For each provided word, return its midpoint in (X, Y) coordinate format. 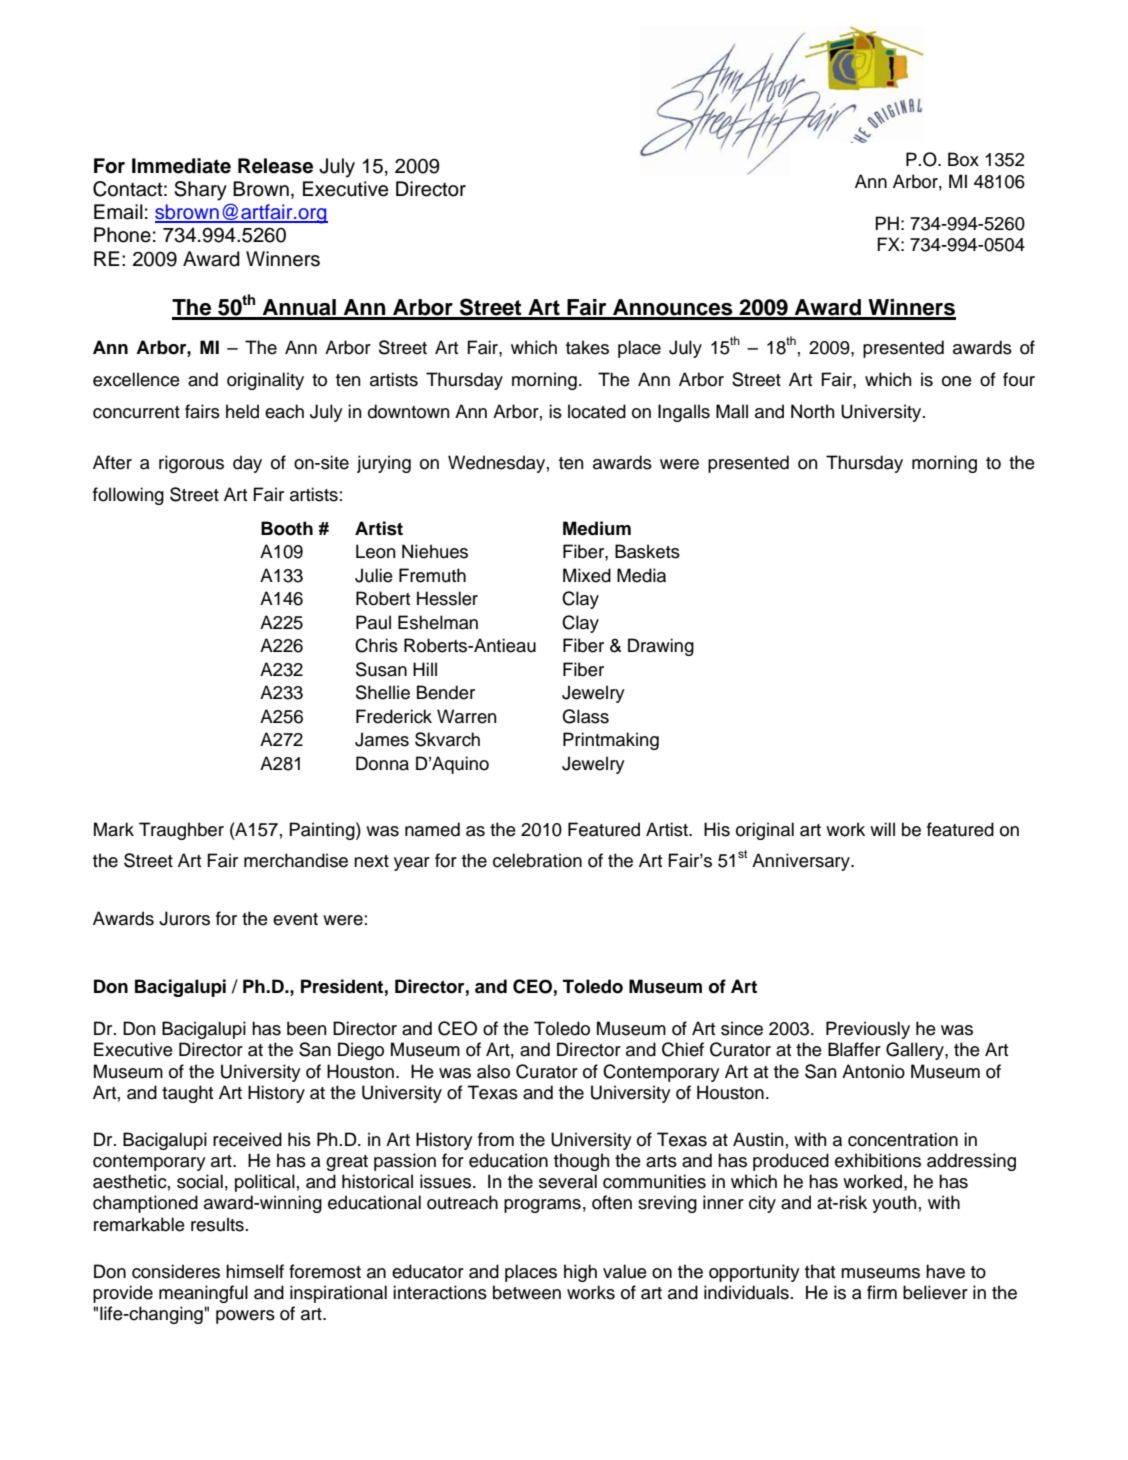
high (580, 1273)
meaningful (203, 1294)
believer (935, 1292)
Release (275, 166)
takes (587, 347)
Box (963, 159)
